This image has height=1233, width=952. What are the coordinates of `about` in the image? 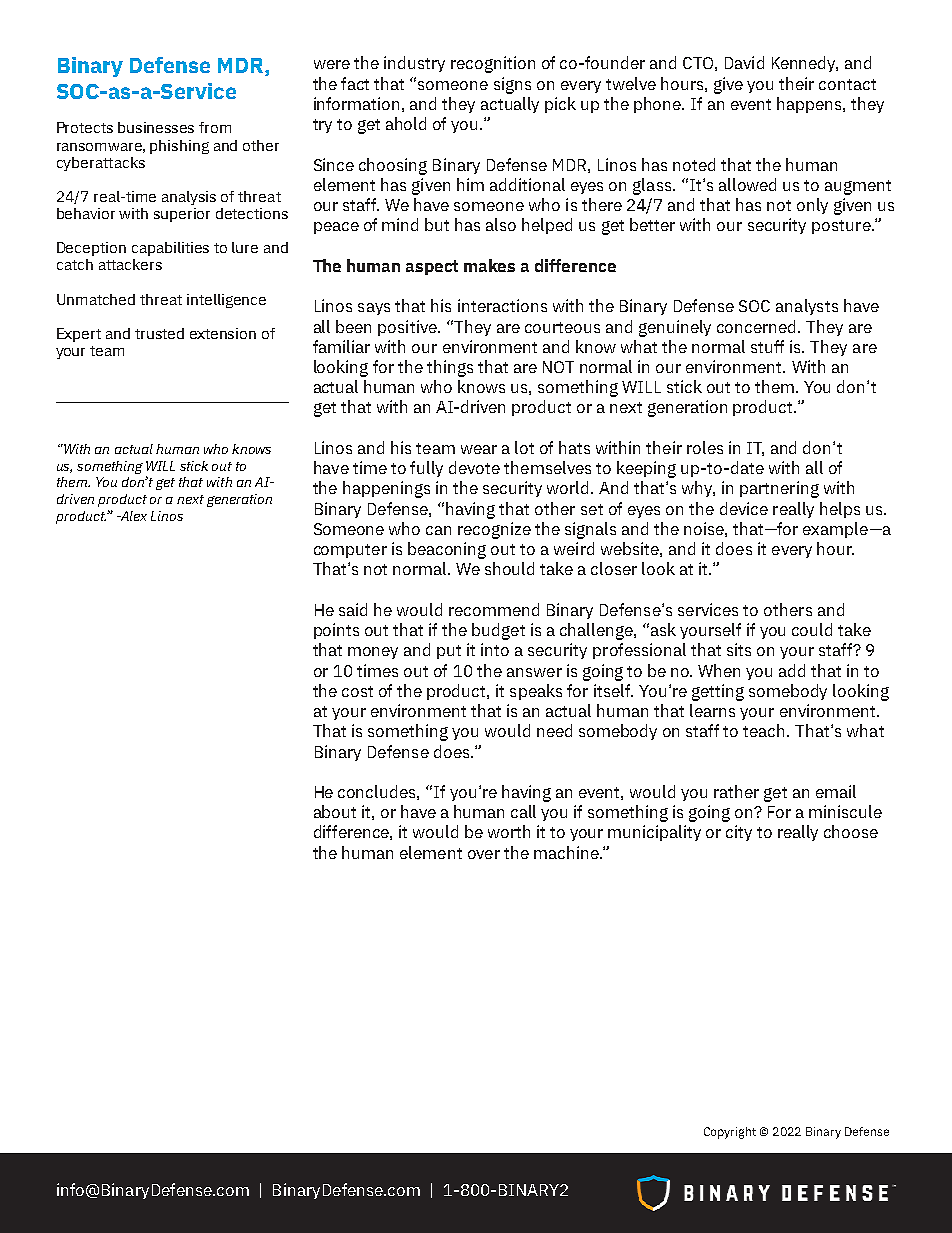 It's located at (335, 811).
